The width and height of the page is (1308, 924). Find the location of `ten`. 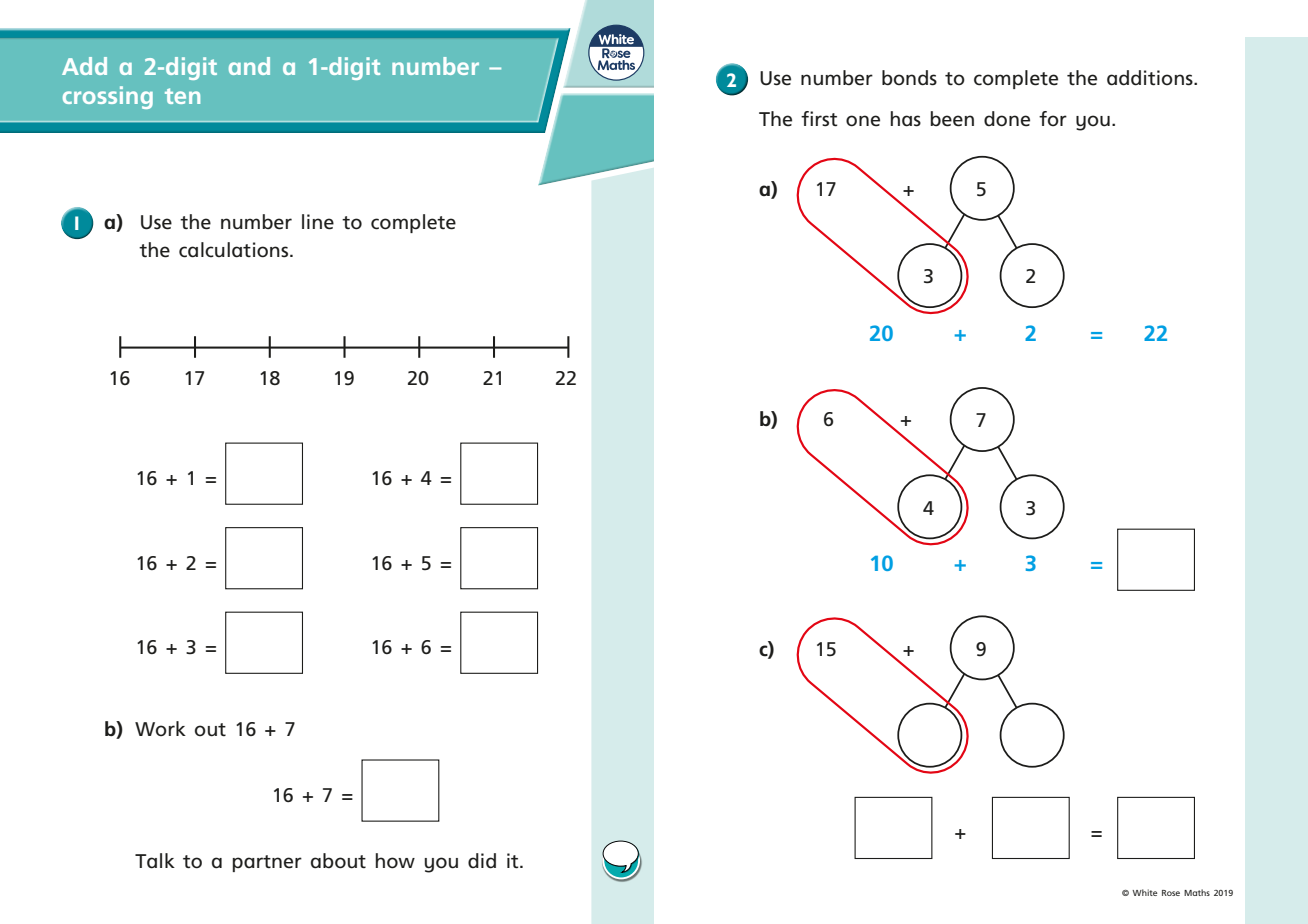

ten is located at coordinates (182, 96).
